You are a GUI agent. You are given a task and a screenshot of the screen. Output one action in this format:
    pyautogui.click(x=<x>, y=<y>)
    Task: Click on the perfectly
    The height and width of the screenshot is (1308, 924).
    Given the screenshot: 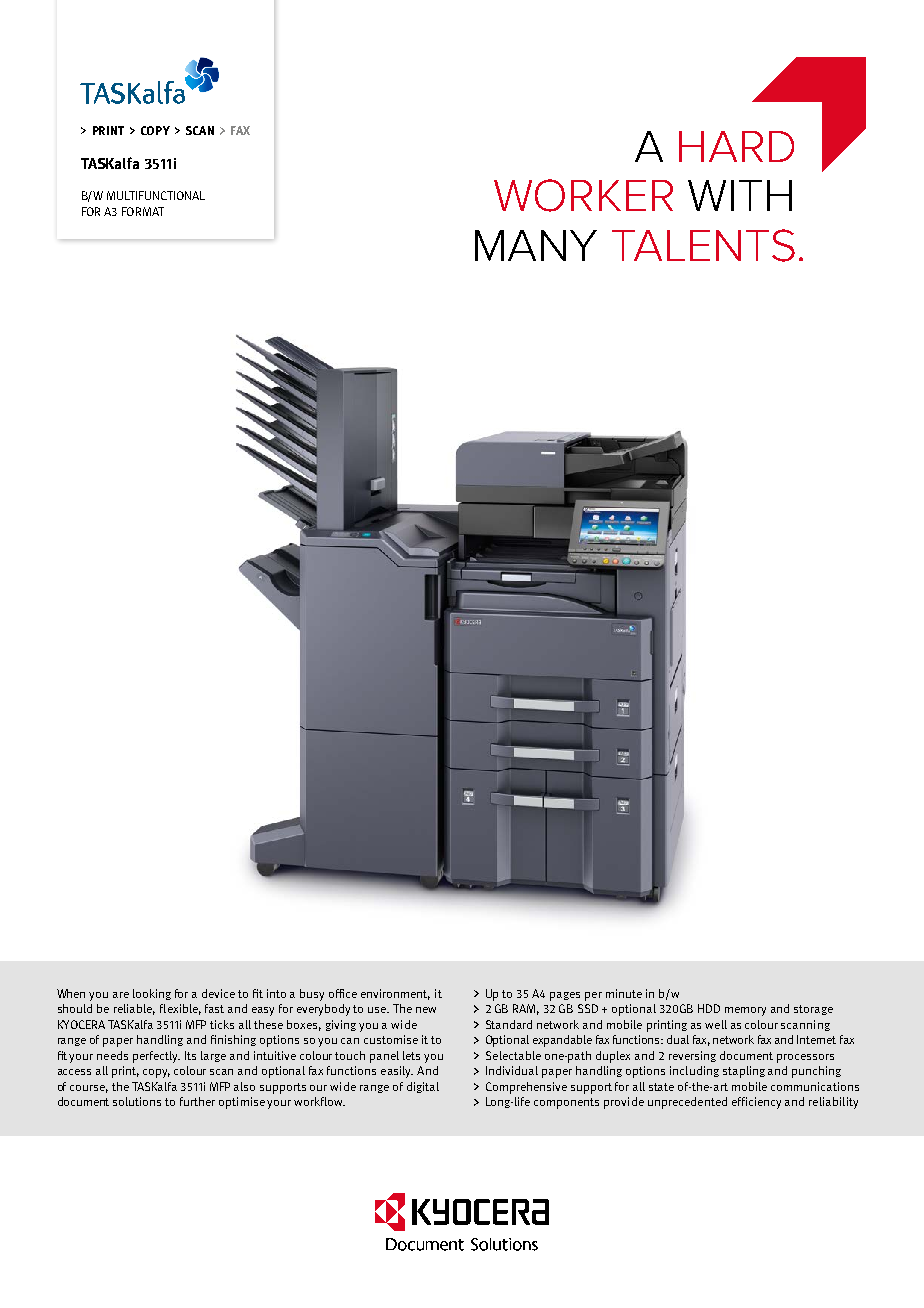 What is the action you would take?
    pyautogui.click(x=156, y=1057)
